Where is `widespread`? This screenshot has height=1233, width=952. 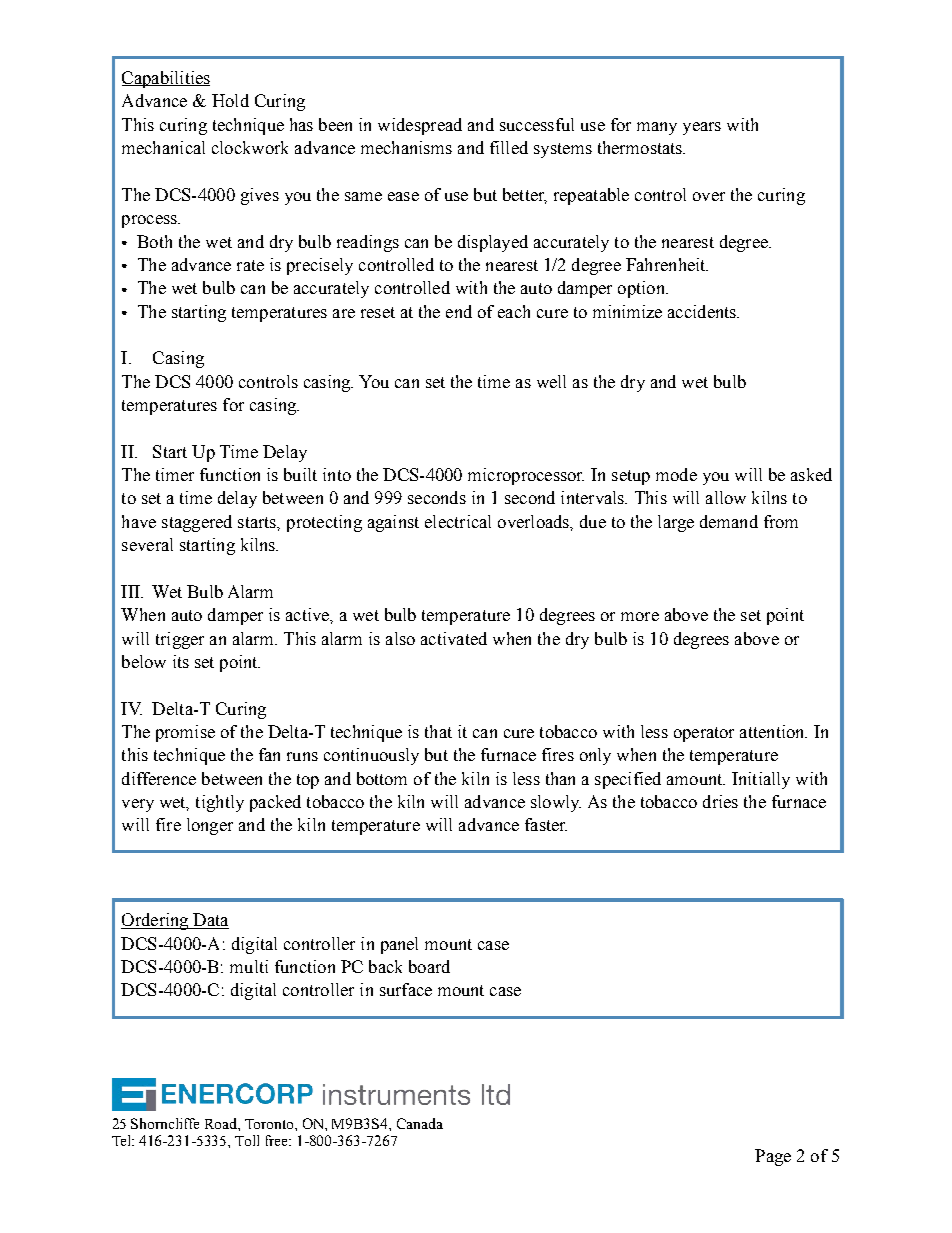
widespread is located at coordinates (420, 126).
